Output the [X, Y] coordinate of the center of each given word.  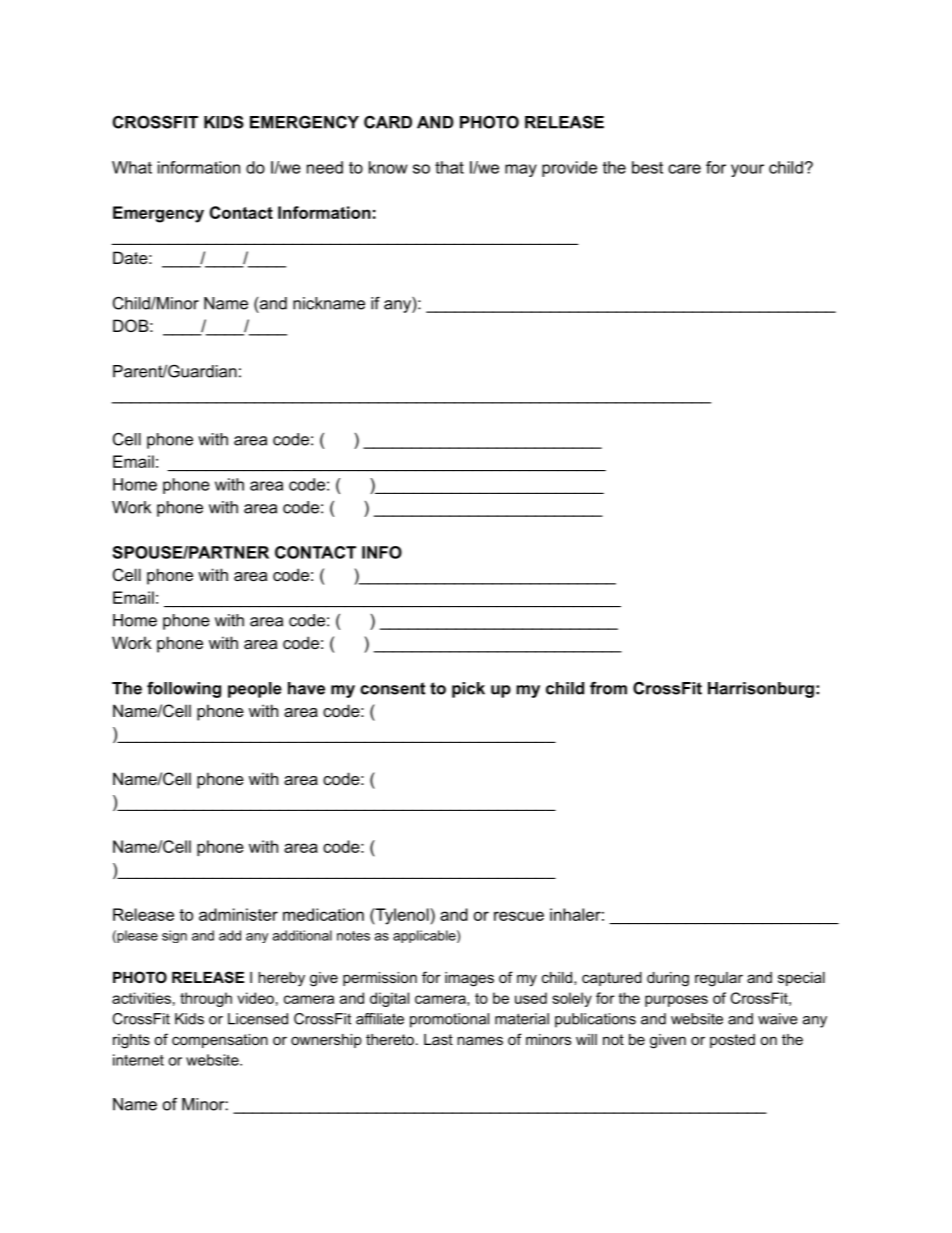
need [325, 167]
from [608, 688]
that [449, 167]
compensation [220, 1041]
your [747, 170]
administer [238, 914]
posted [732, 1041]
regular [719, 979]
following [184, 689]
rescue [519, 916]
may [521, 170]
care [684, 169]
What [132, 167]
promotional [449, 1020]
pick [468, 690]
